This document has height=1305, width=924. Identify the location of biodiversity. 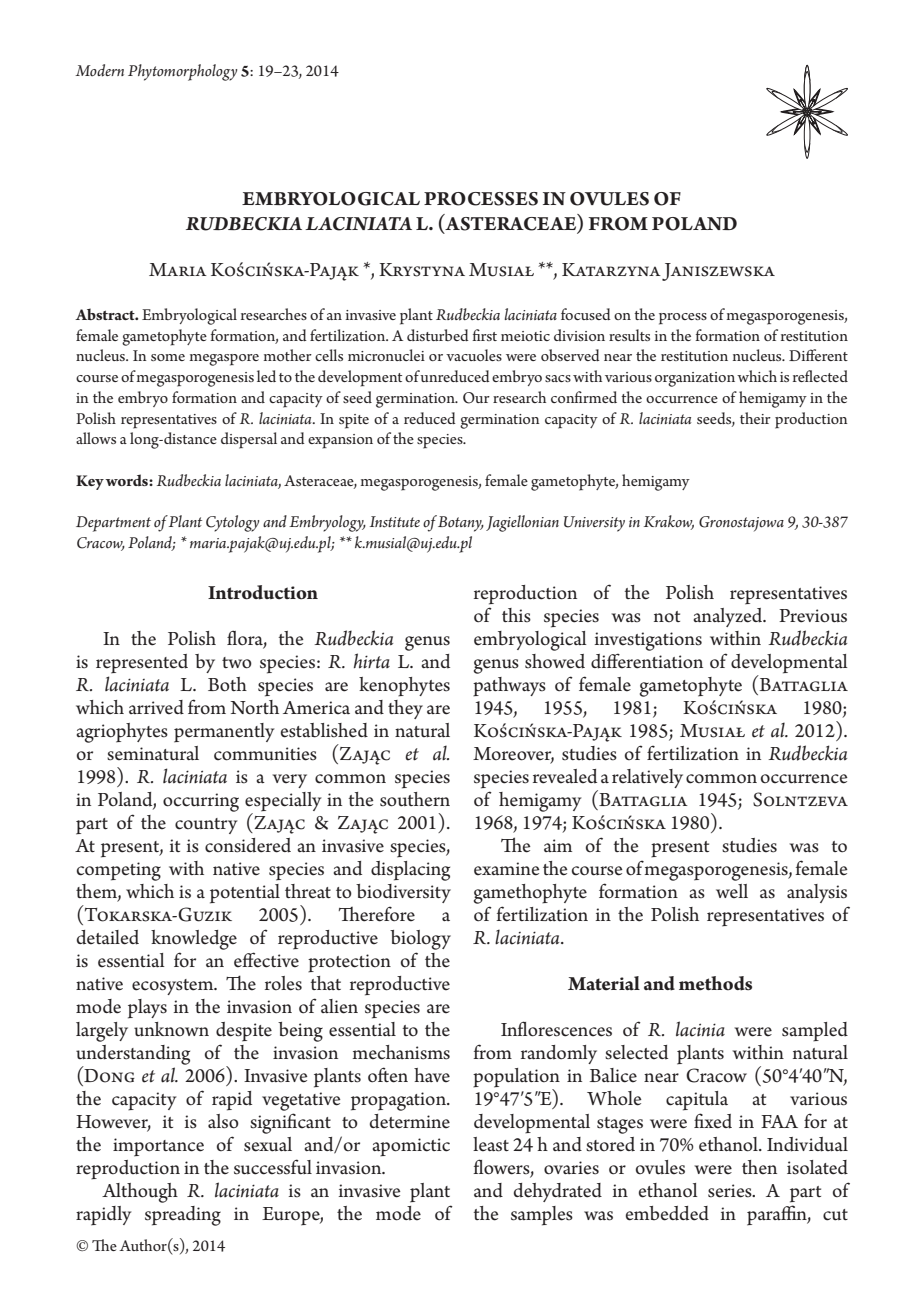
(403, 893).
